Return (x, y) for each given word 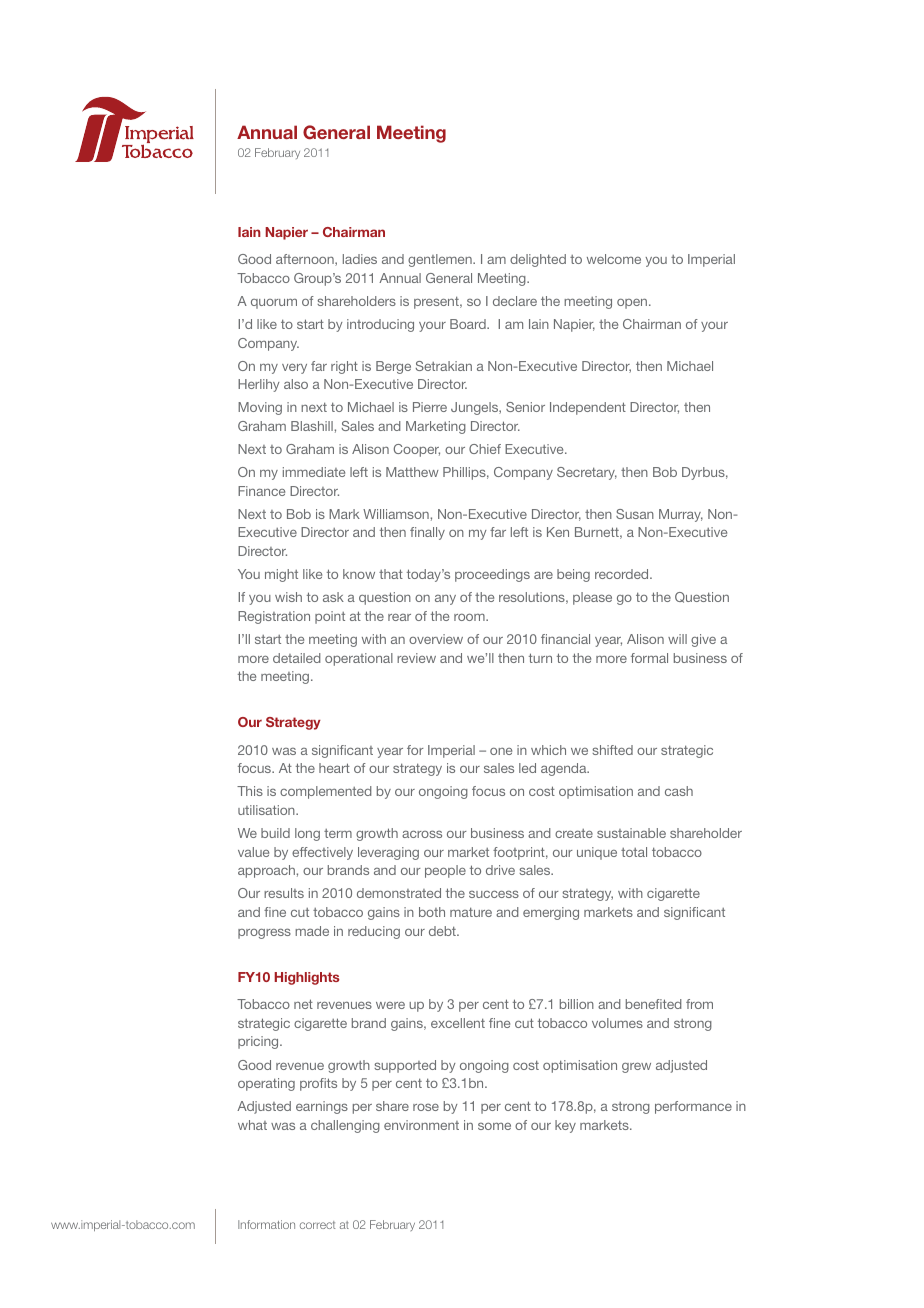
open (633, 303)
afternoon (306, 260)
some (494, 1126)
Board (469, 324)
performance (693, 1107)
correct (317, 1225)
